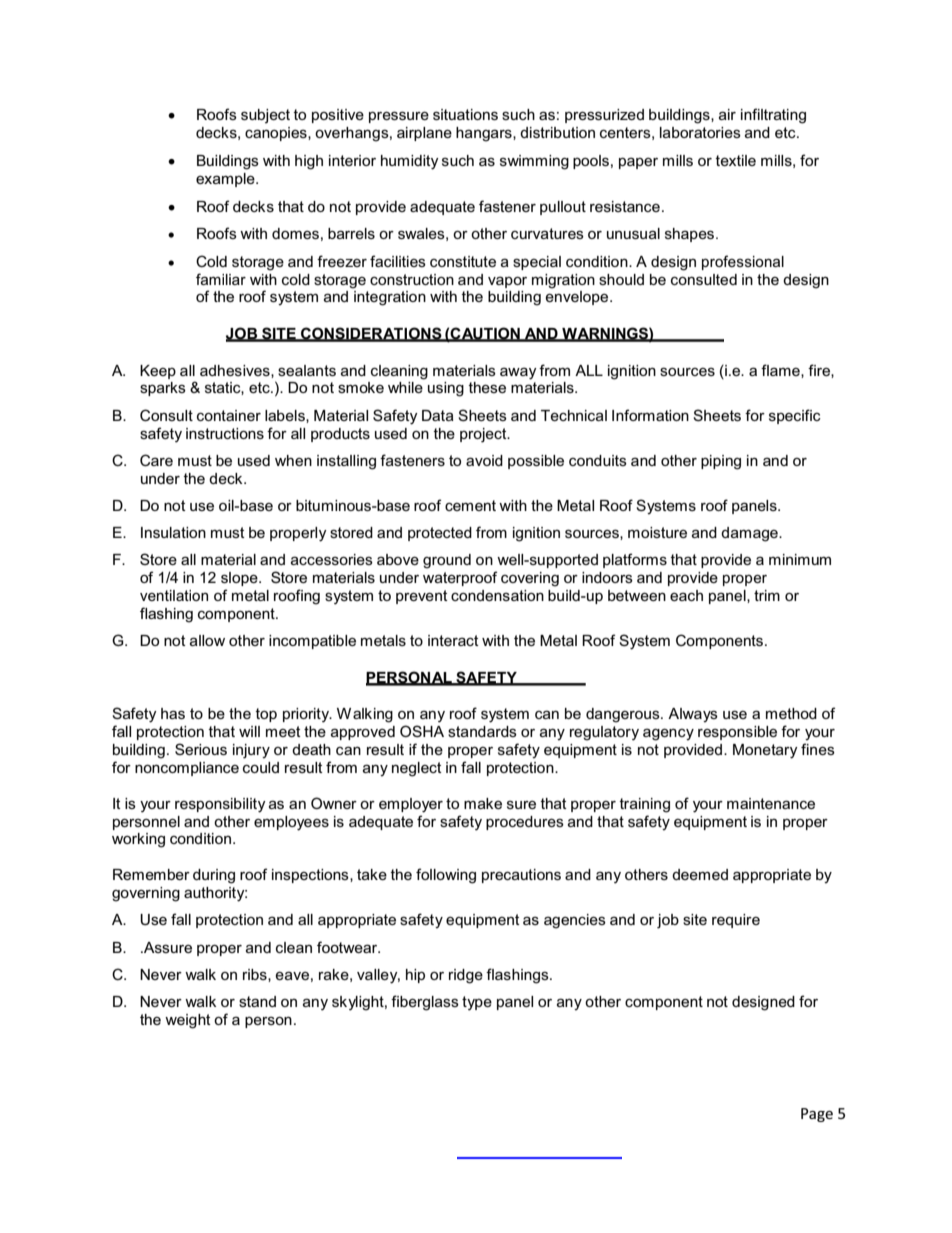 The image size is (952, 1233). What do you see at coordinates (735, 160) in the image?
I see `textile` at bounding box center [735, 160].
